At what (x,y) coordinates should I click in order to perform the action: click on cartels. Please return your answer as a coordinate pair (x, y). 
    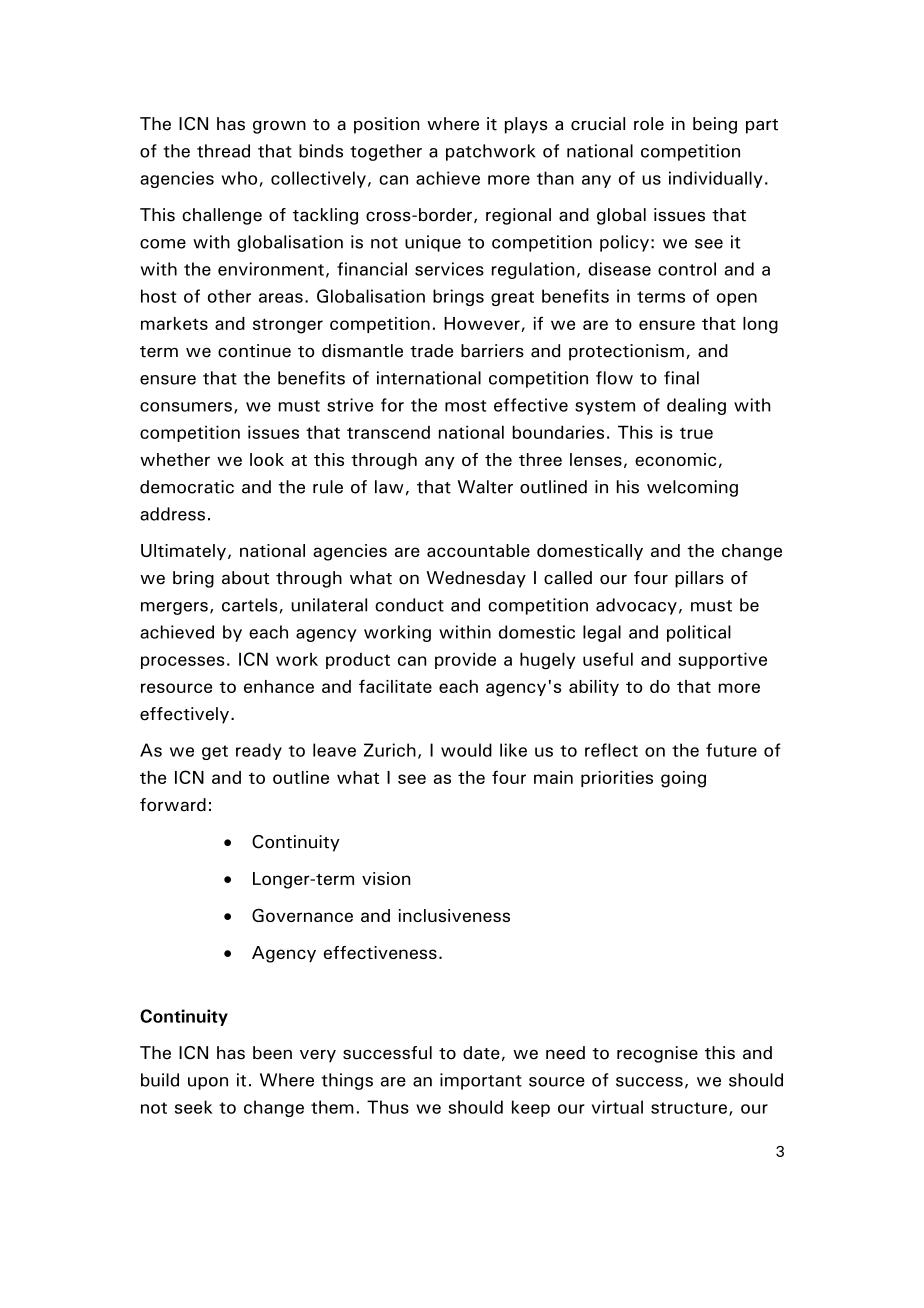
    Looking at the image, I should click on (249, 605).
